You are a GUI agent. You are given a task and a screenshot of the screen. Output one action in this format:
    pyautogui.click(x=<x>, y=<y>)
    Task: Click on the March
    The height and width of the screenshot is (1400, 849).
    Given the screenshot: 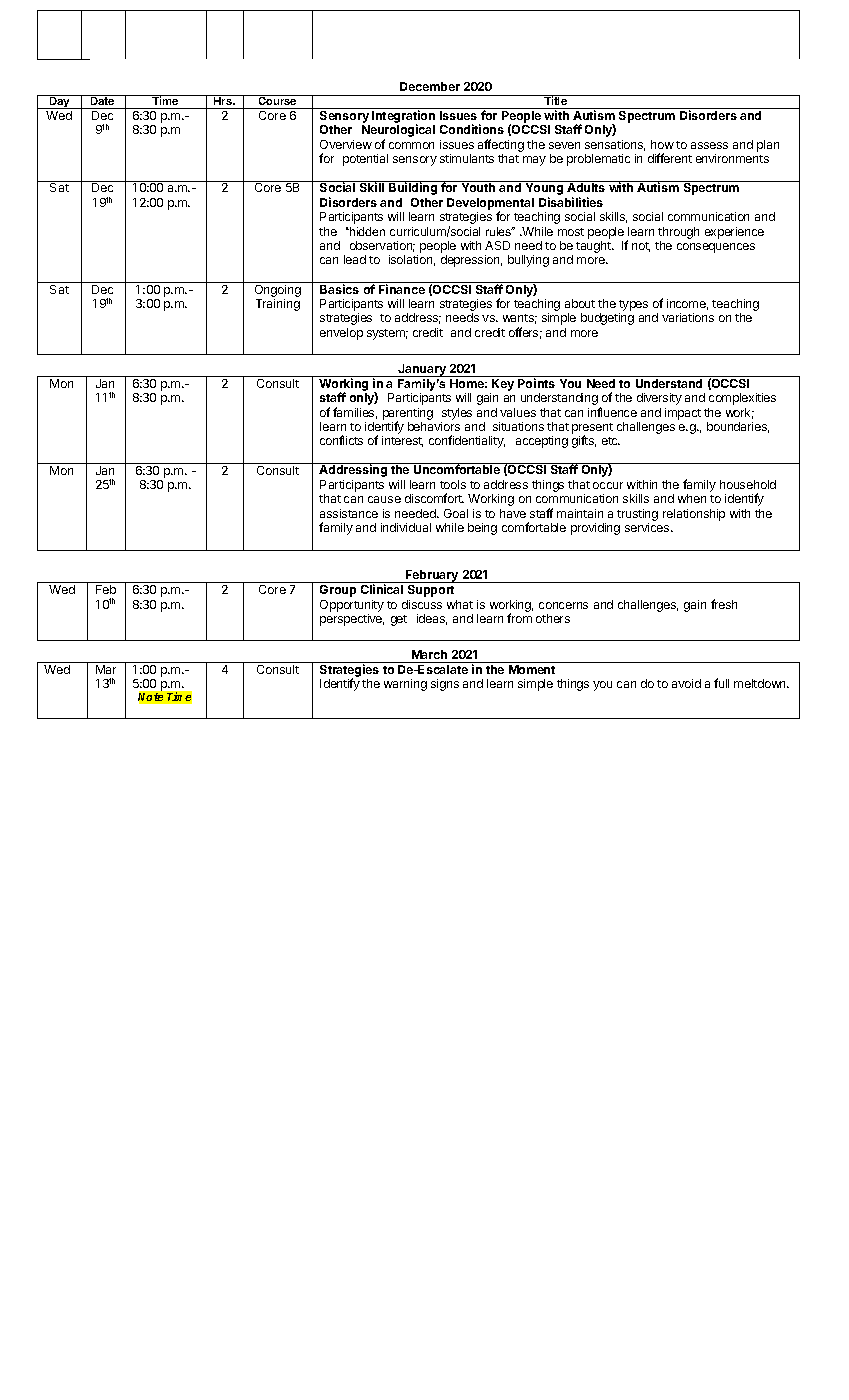 What is the action you would take?
    pyautogui.click(x=429, y=654)
